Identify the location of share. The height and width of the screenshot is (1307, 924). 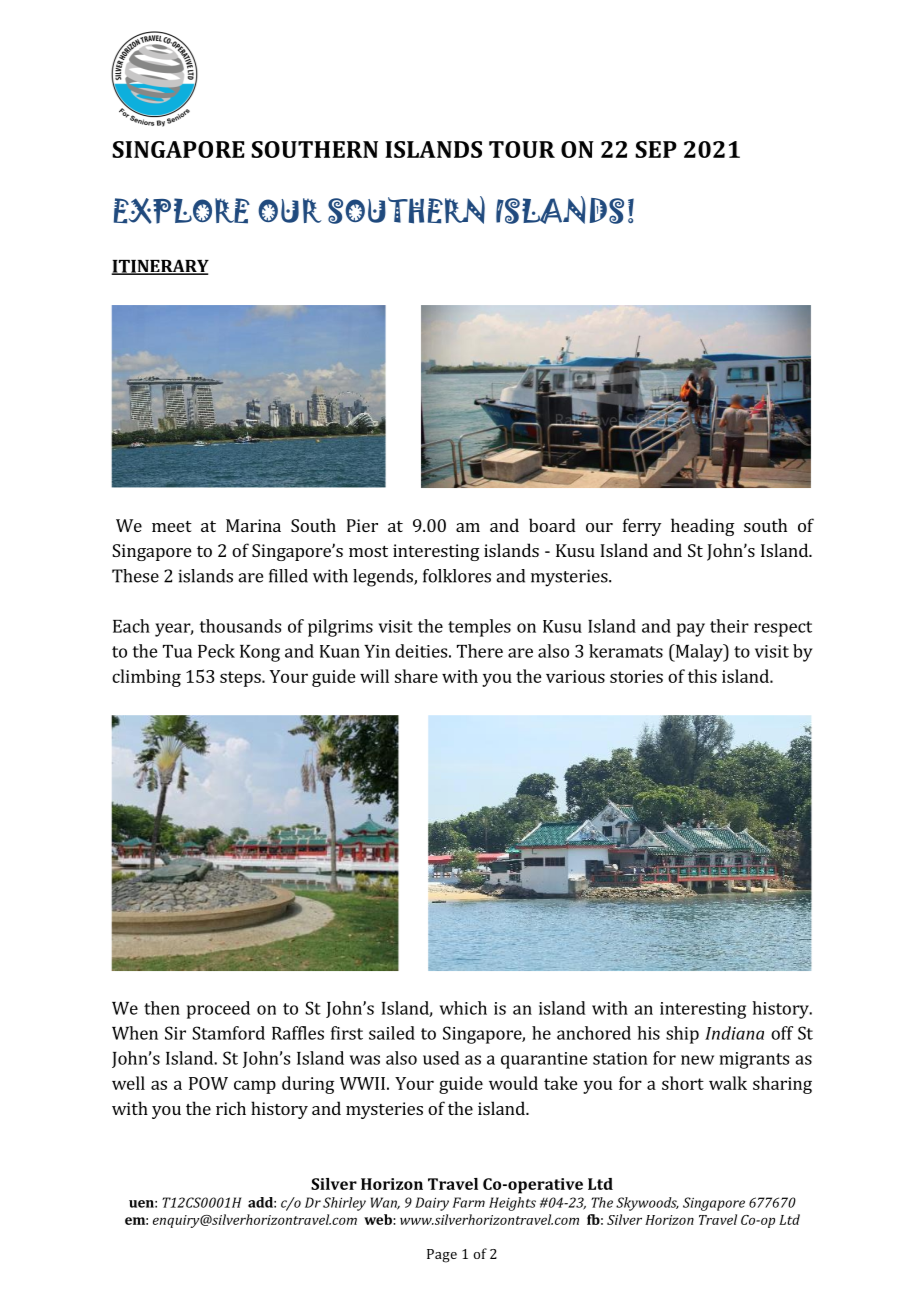
(416, 676).
